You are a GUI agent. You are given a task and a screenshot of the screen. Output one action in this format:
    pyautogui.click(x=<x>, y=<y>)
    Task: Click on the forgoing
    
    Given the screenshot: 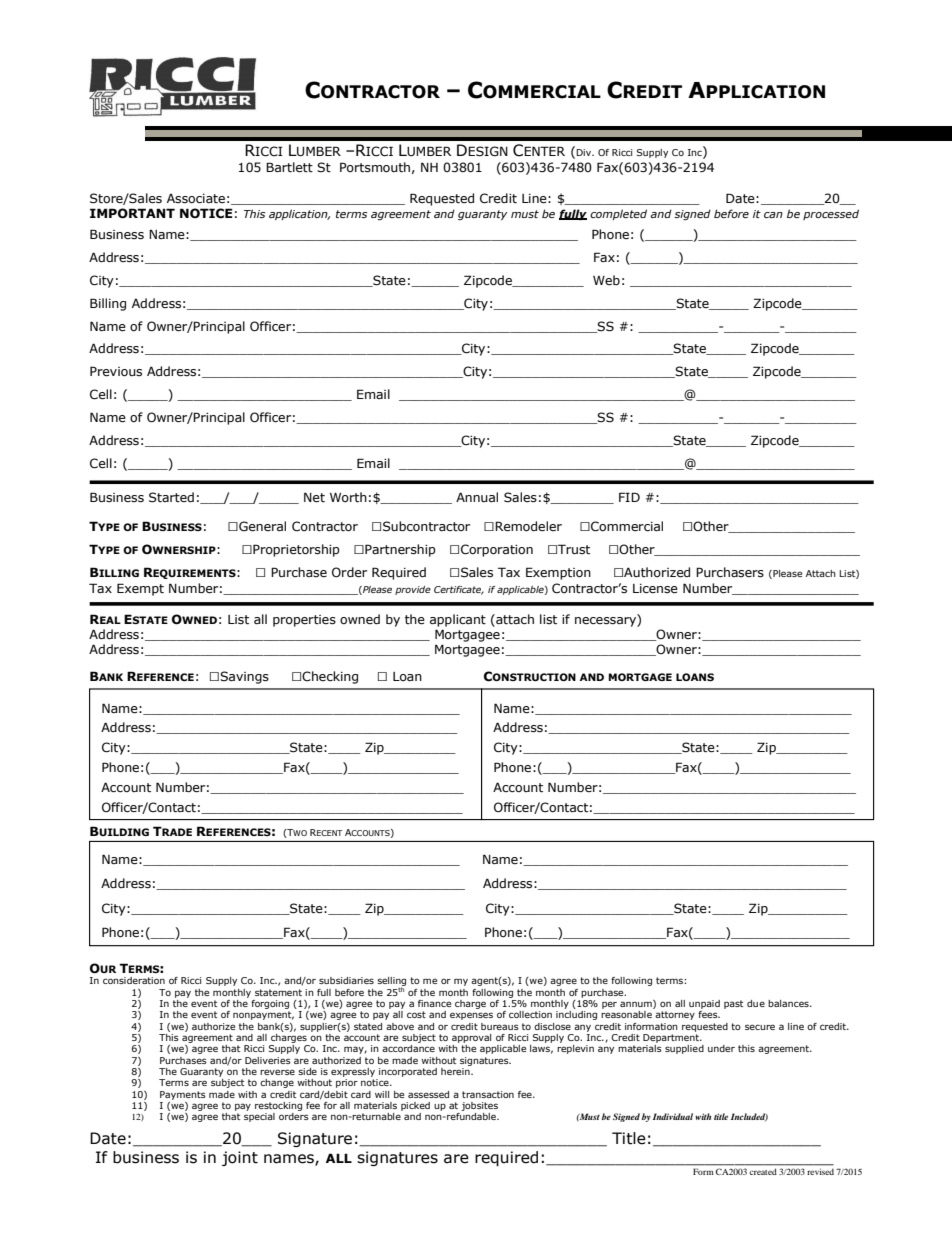 What is the action you would take?
    pyautogui.click(x=270, y=1004)
